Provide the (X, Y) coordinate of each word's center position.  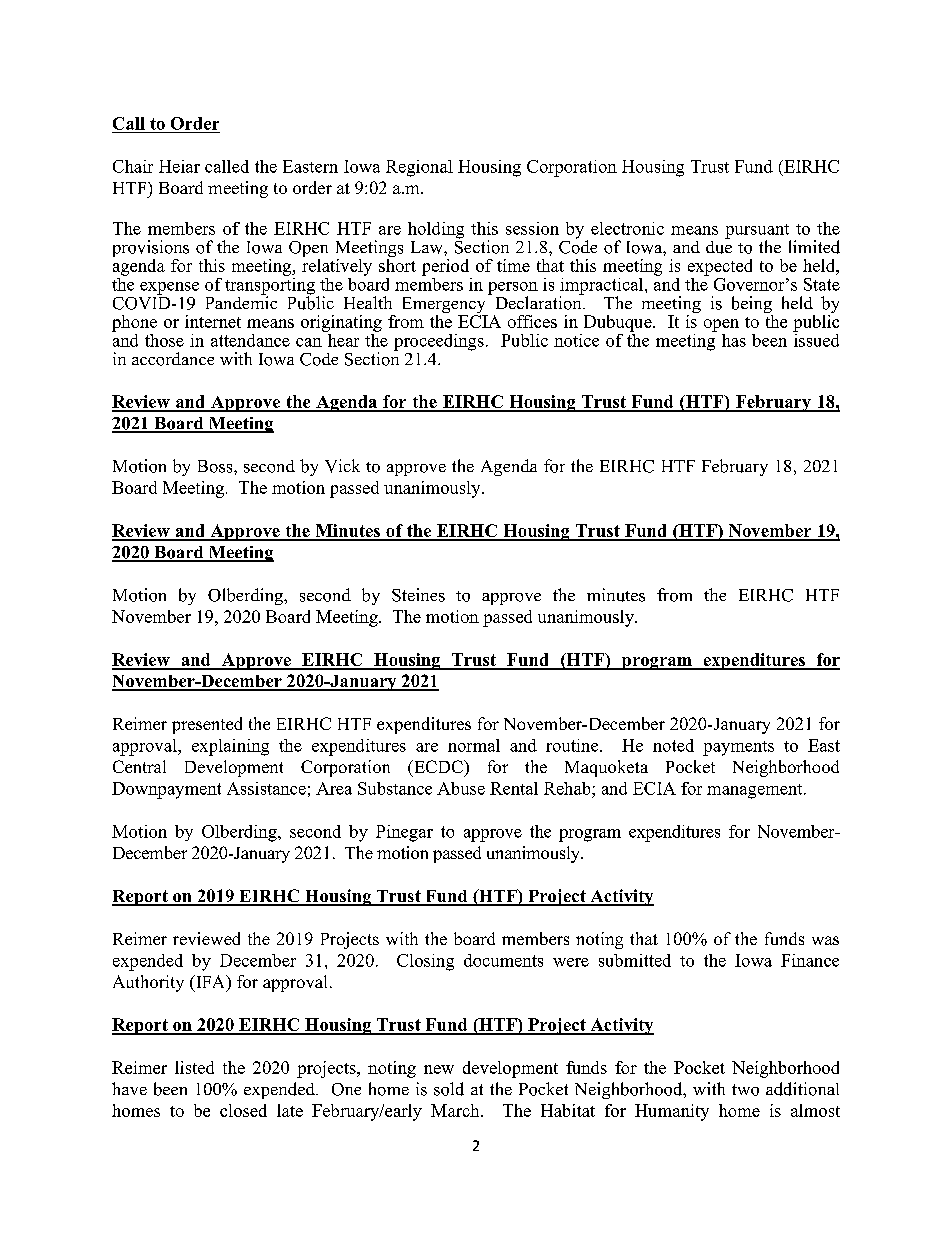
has (734, 340)
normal (474, 745)
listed (194, 1067)
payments (738, 748)
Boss (216, 466)
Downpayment (166, 790)
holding (436, 230)
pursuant (758, 232)
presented (207, 725)
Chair (133, 166)
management (756, 791)
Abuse (461, 788)
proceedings (439, 342)
